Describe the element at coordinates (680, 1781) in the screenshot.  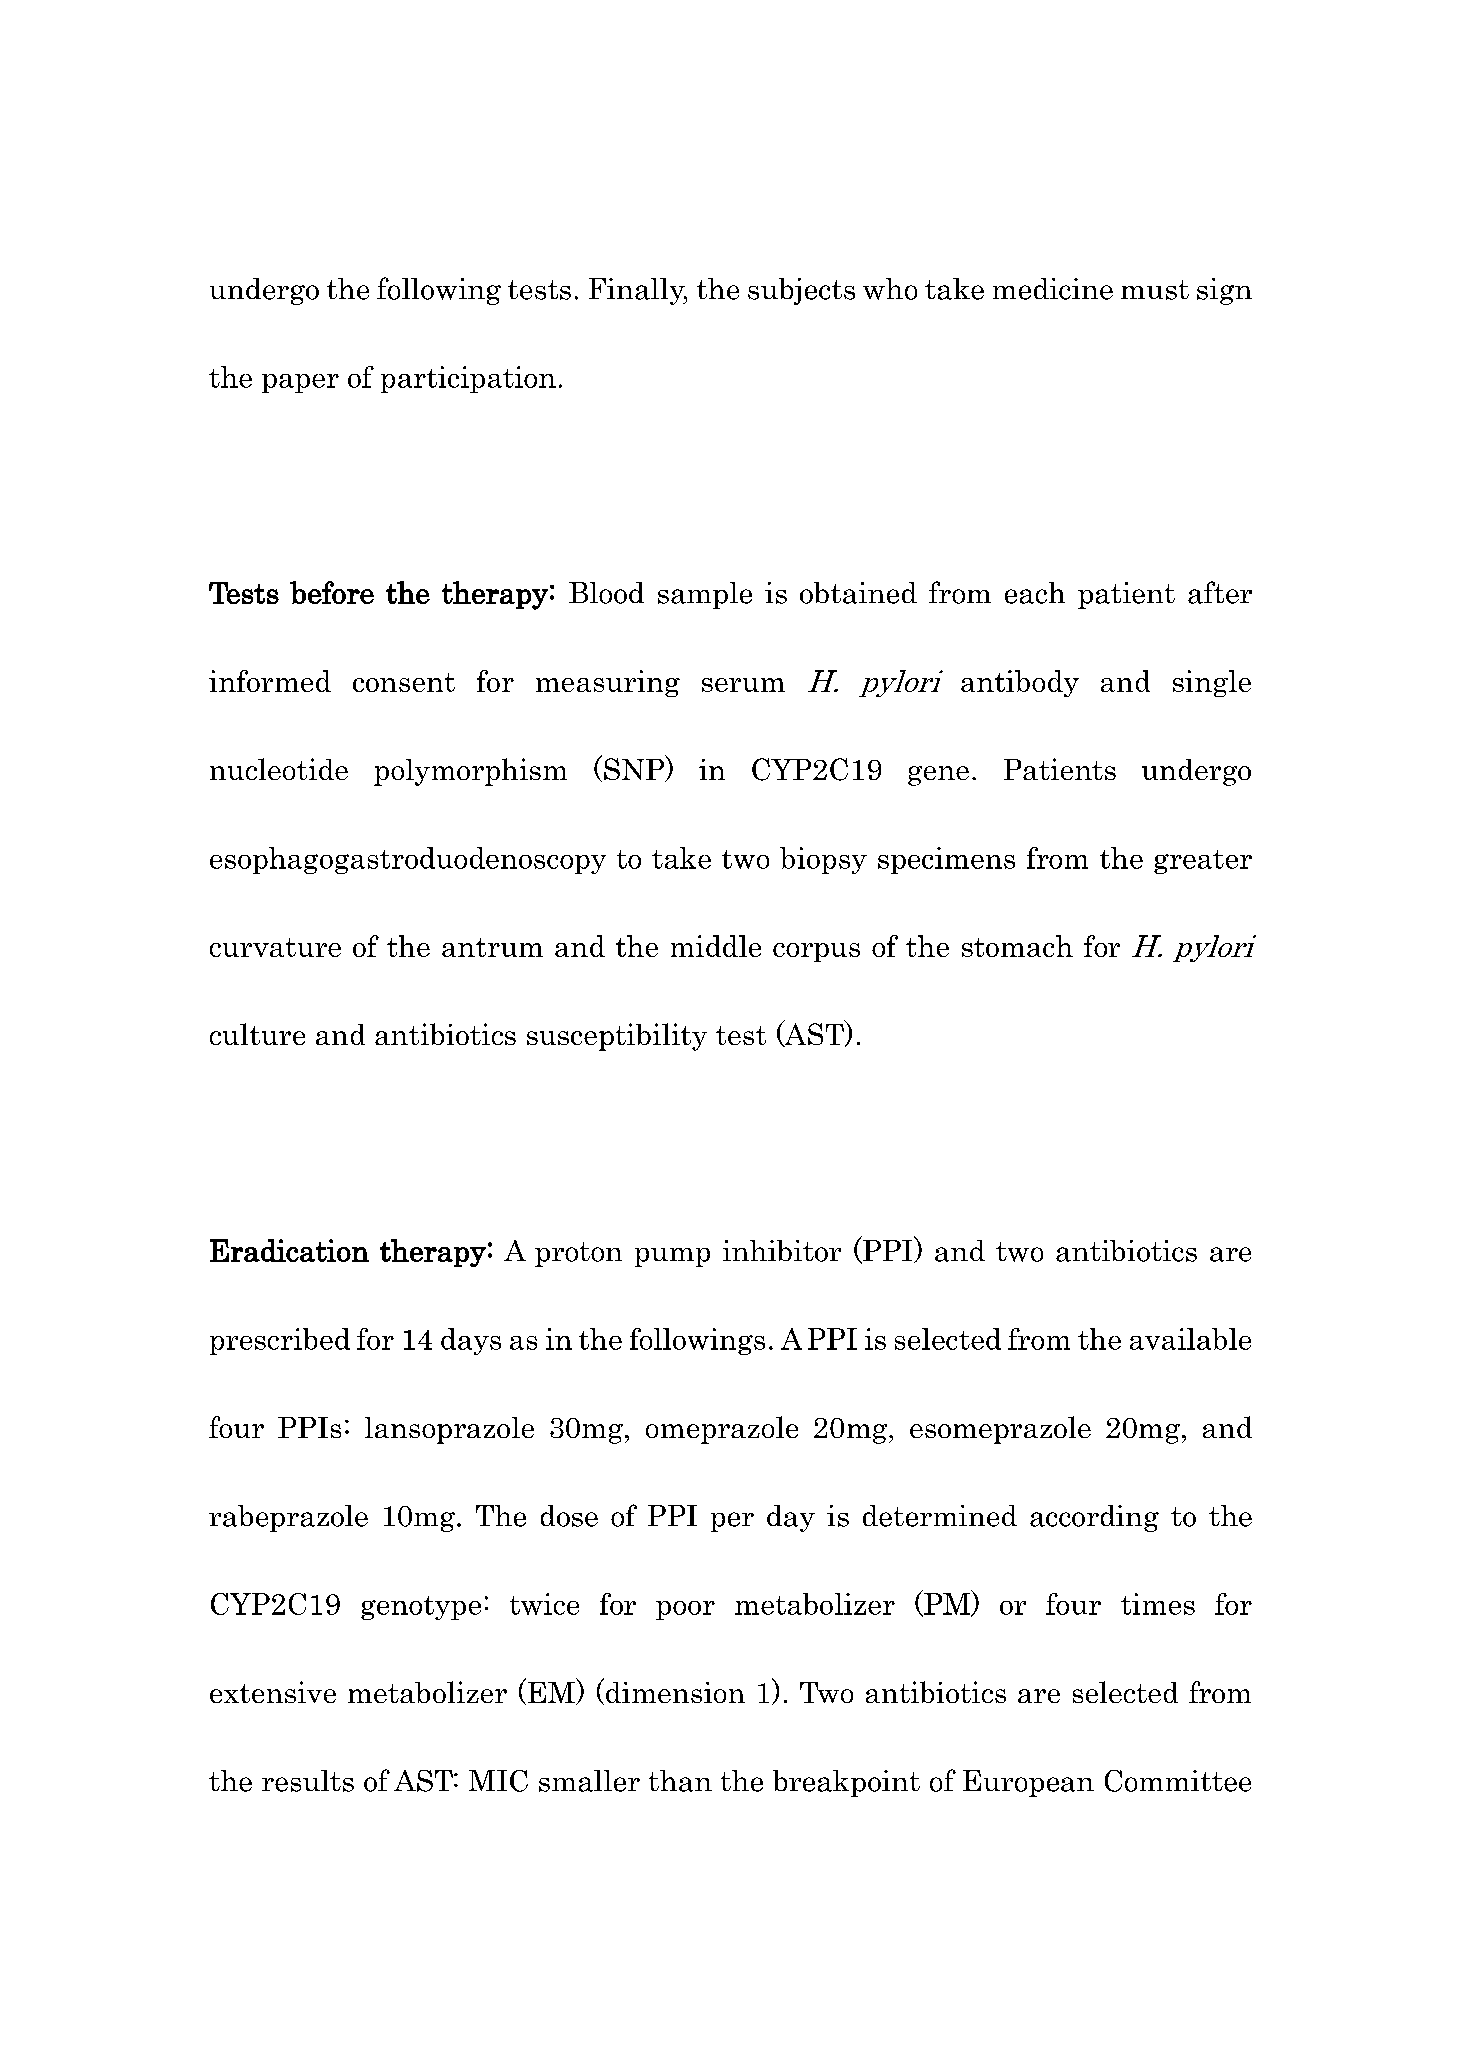
I see `than` at that location.
